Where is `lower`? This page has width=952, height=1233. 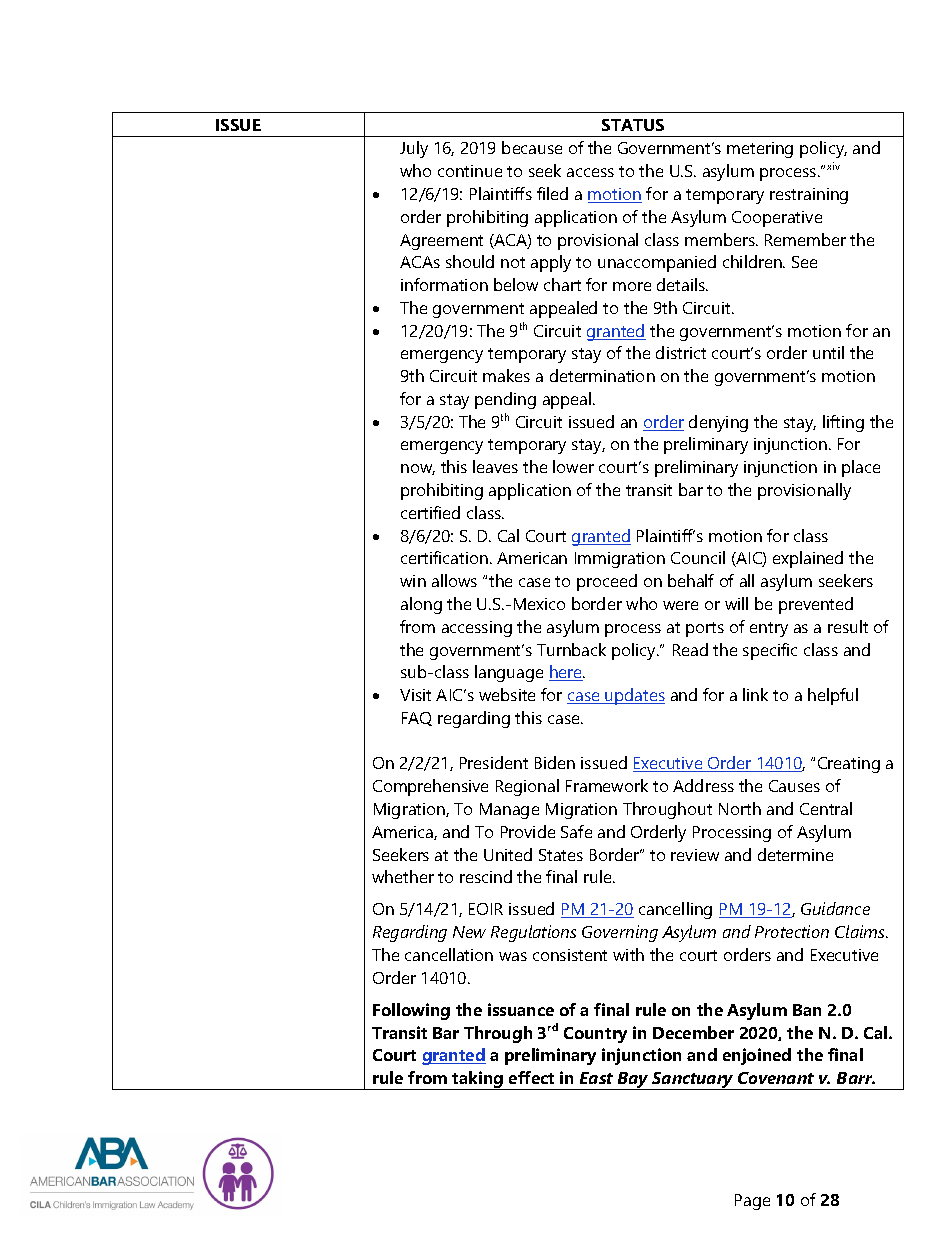 lower is located at coordinates (573, 466).
